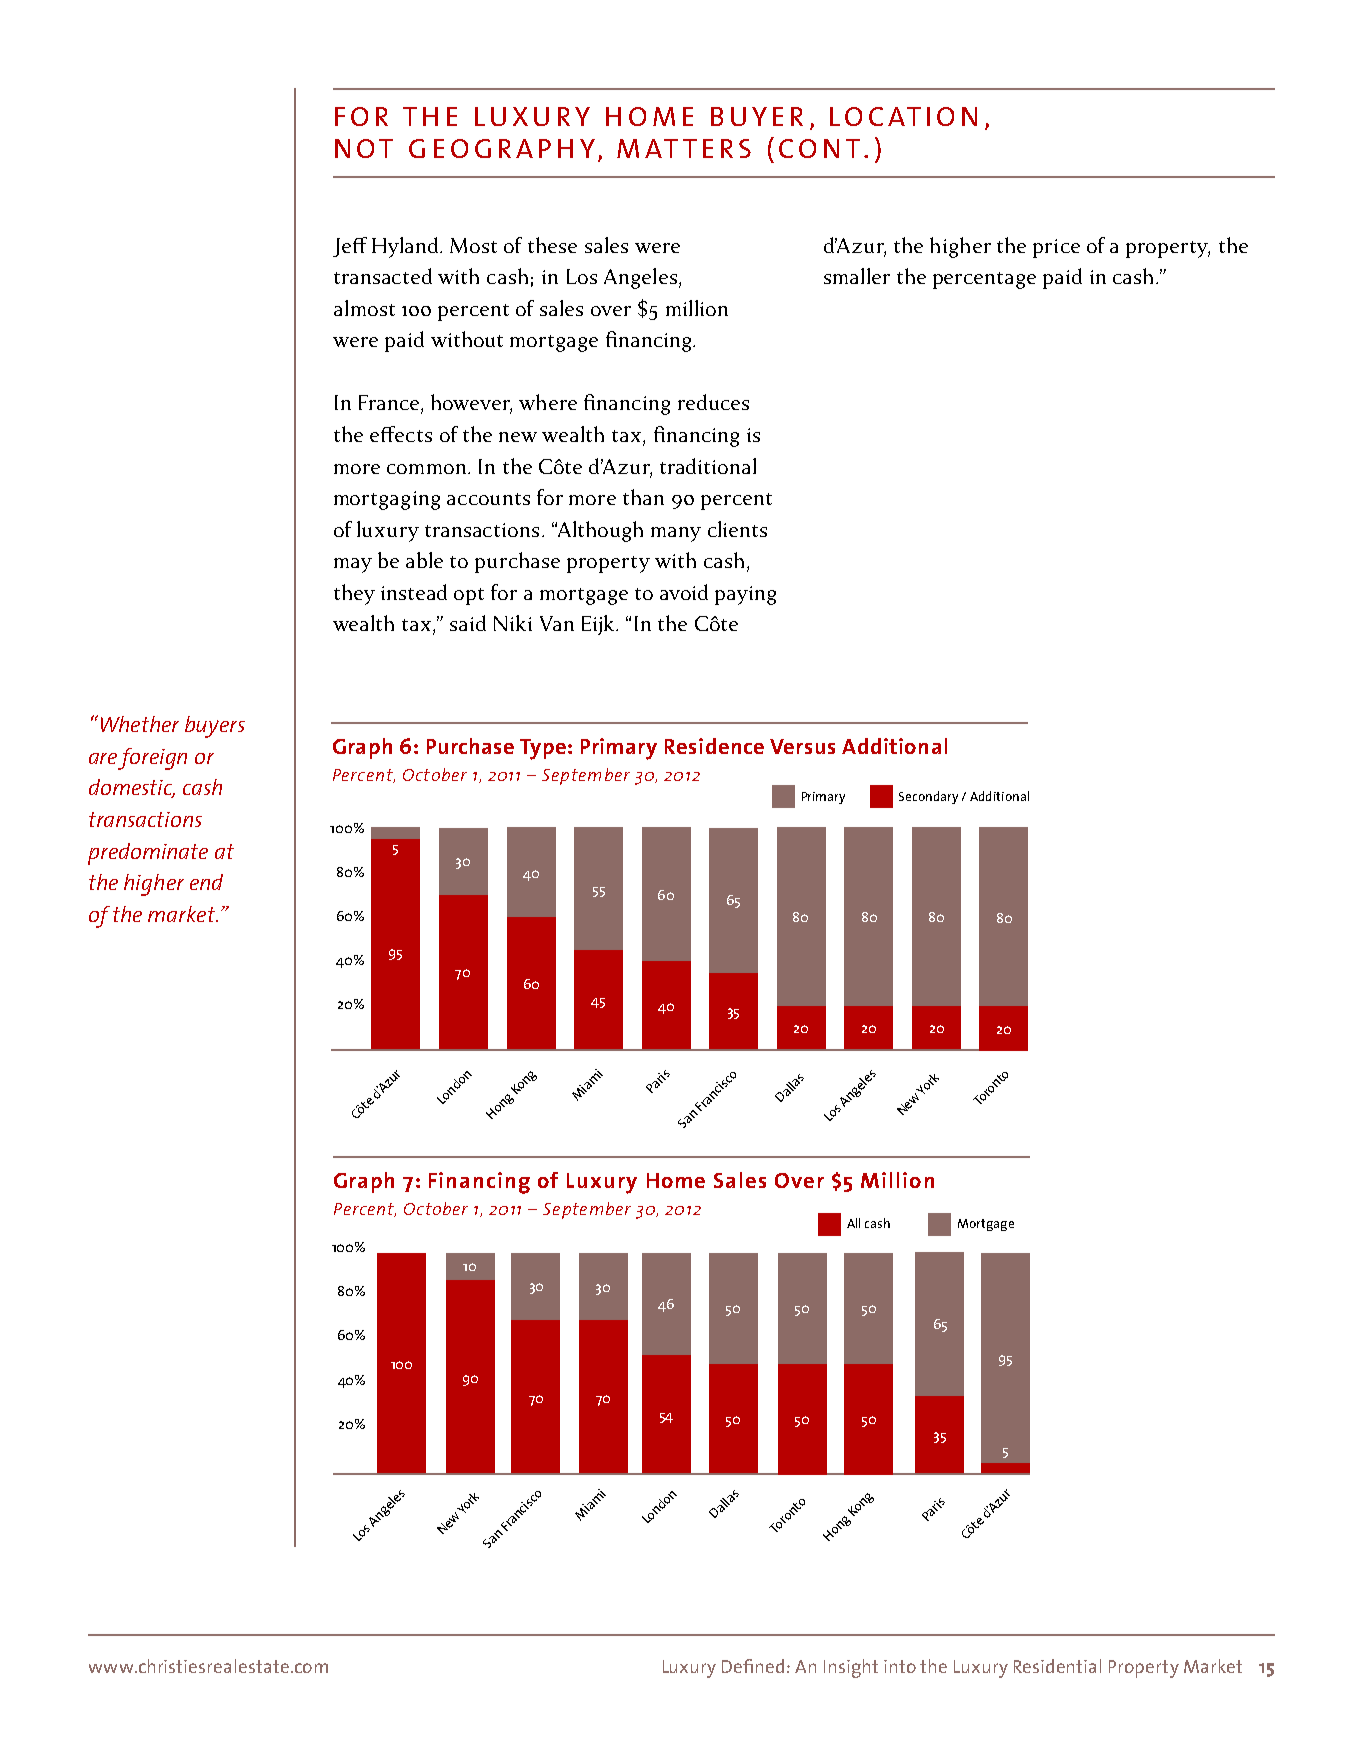 The width and height of the screenshot is (1363, 1764). What do you see at coordinates (928, 797) in the screenshot?
I see `Secondary` at bounding box center [928, 797].
